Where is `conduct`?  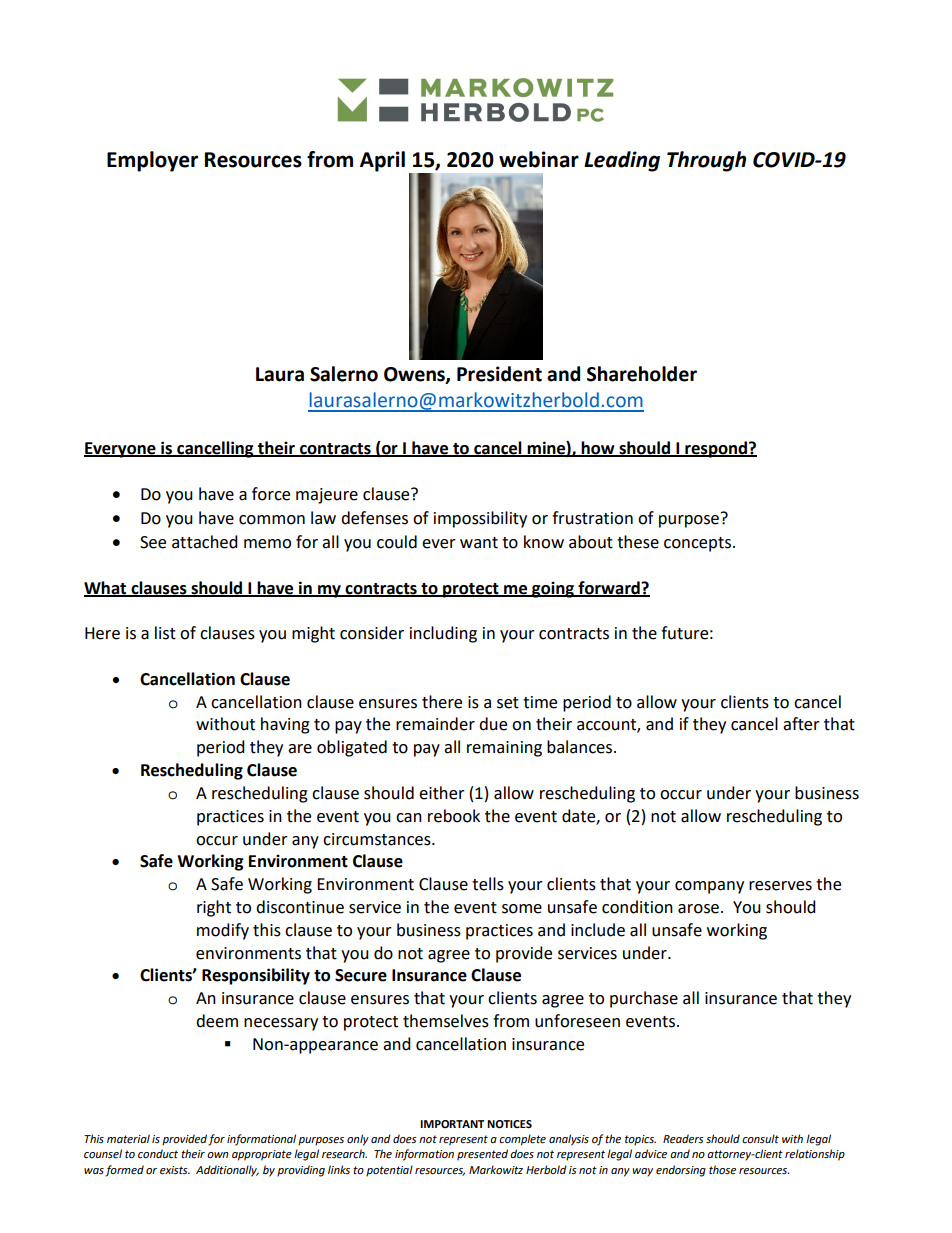
conduct is located at coordinates (158, 1154).
